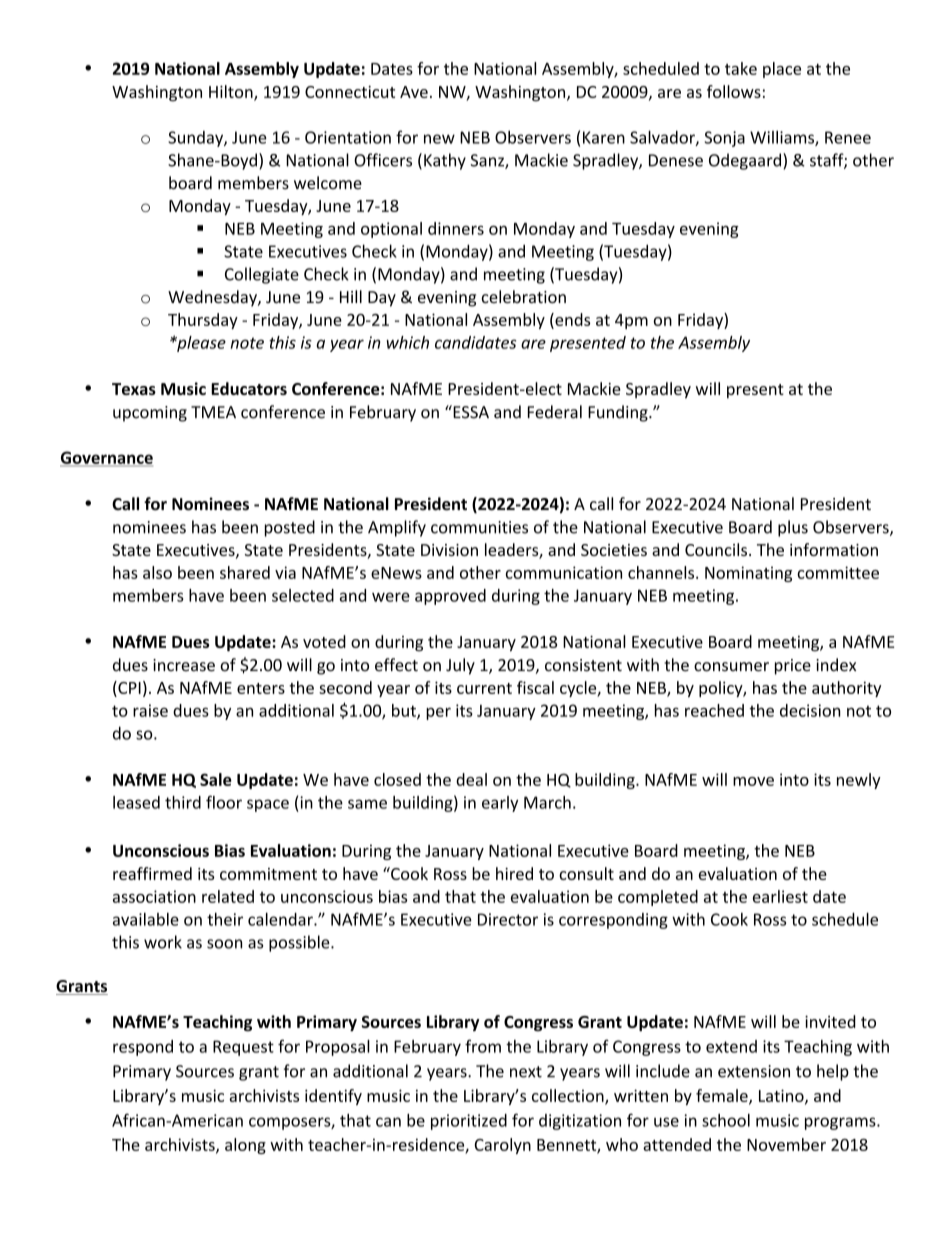  Describe the element at coordinates (152, 873) in the screenshot. I see `reaffirmed` at that location.
